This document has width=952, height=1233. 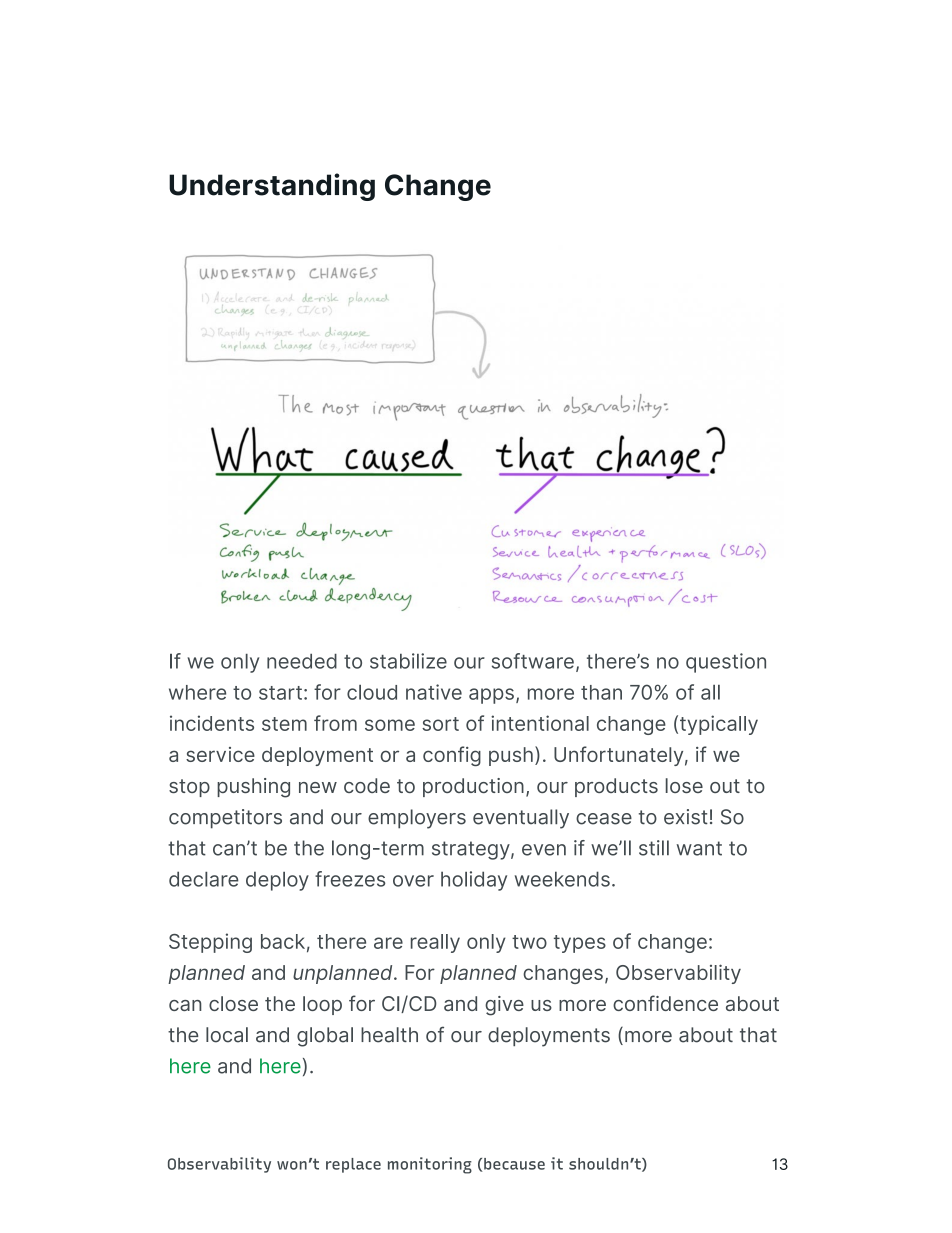 What do you see at coordinates (601, 692) in the document?
I see `than` at bounding box center [601, 692].
